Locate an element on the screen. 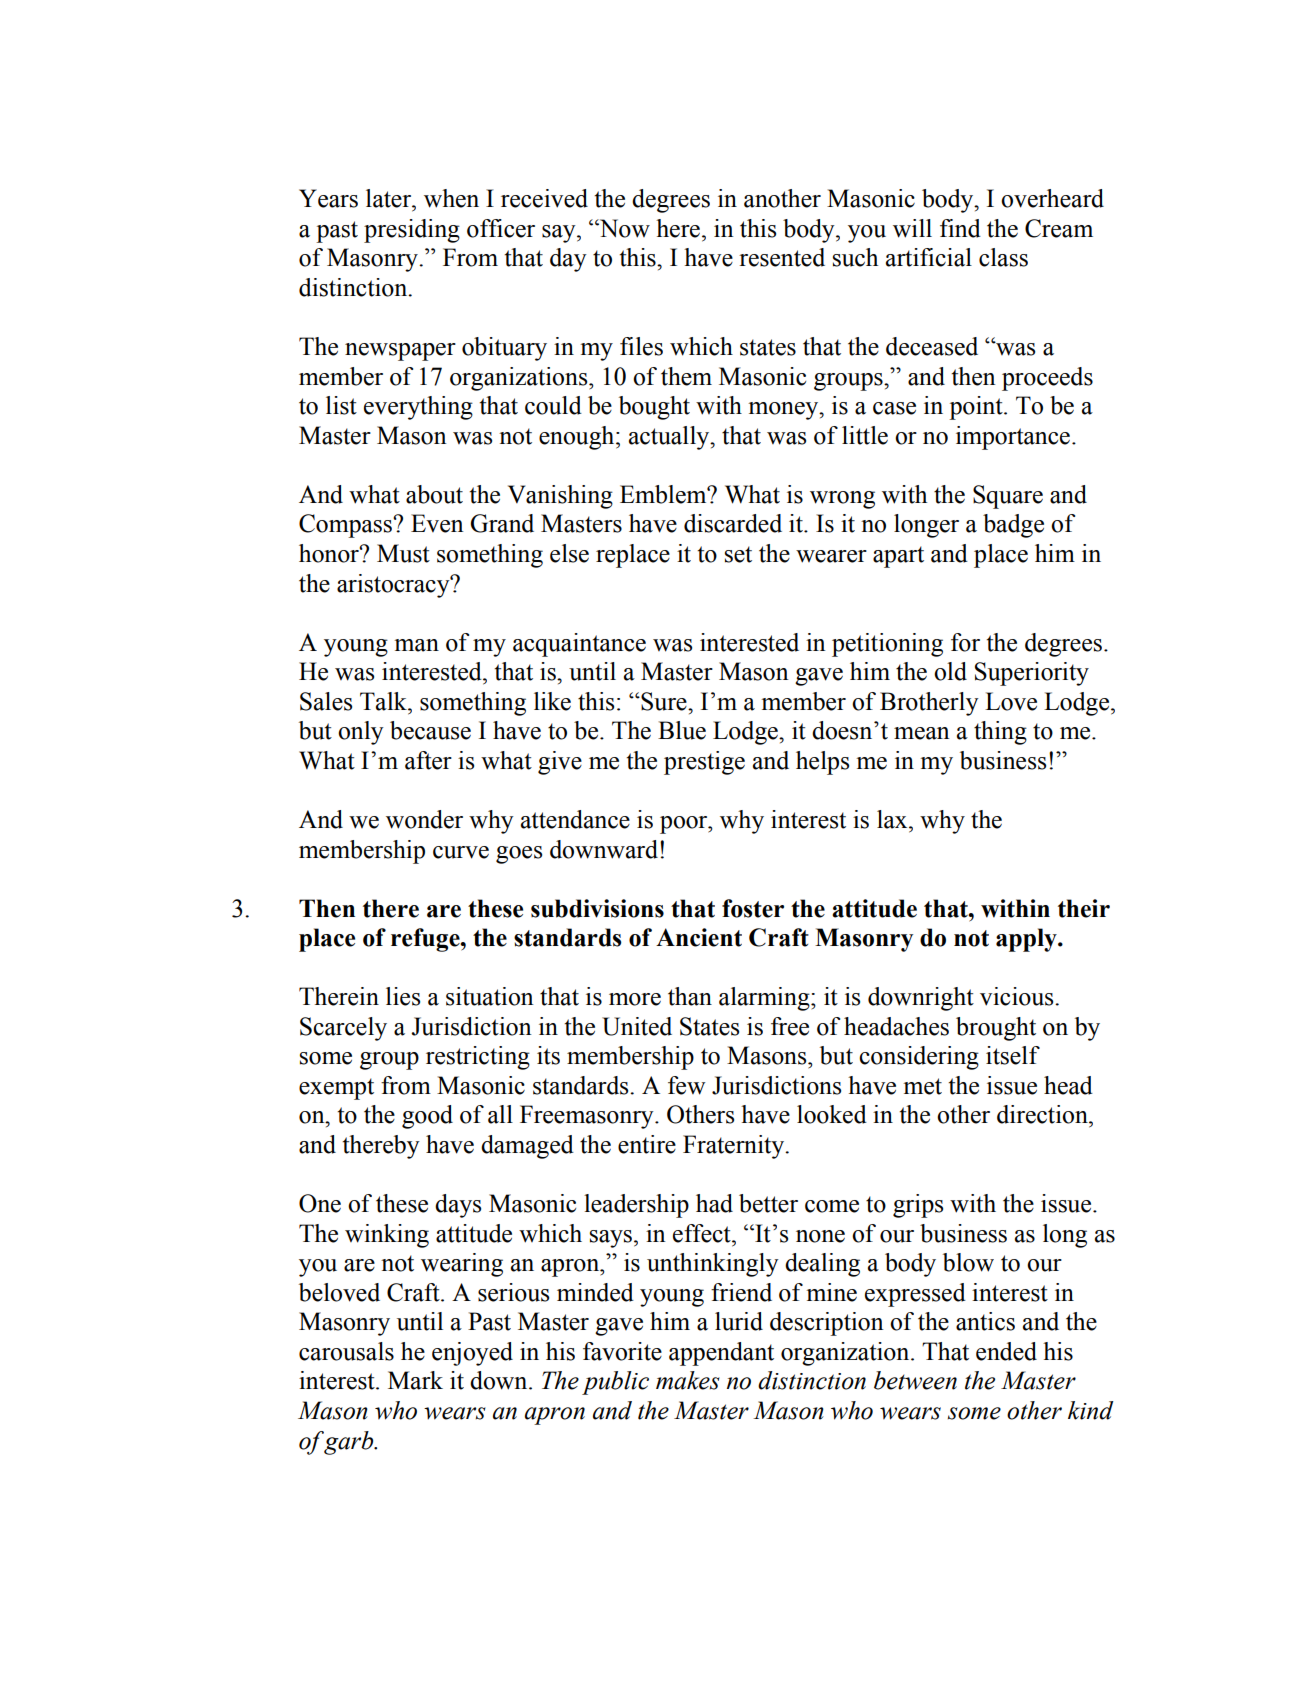  resented is located at coordinates (782, 257).
